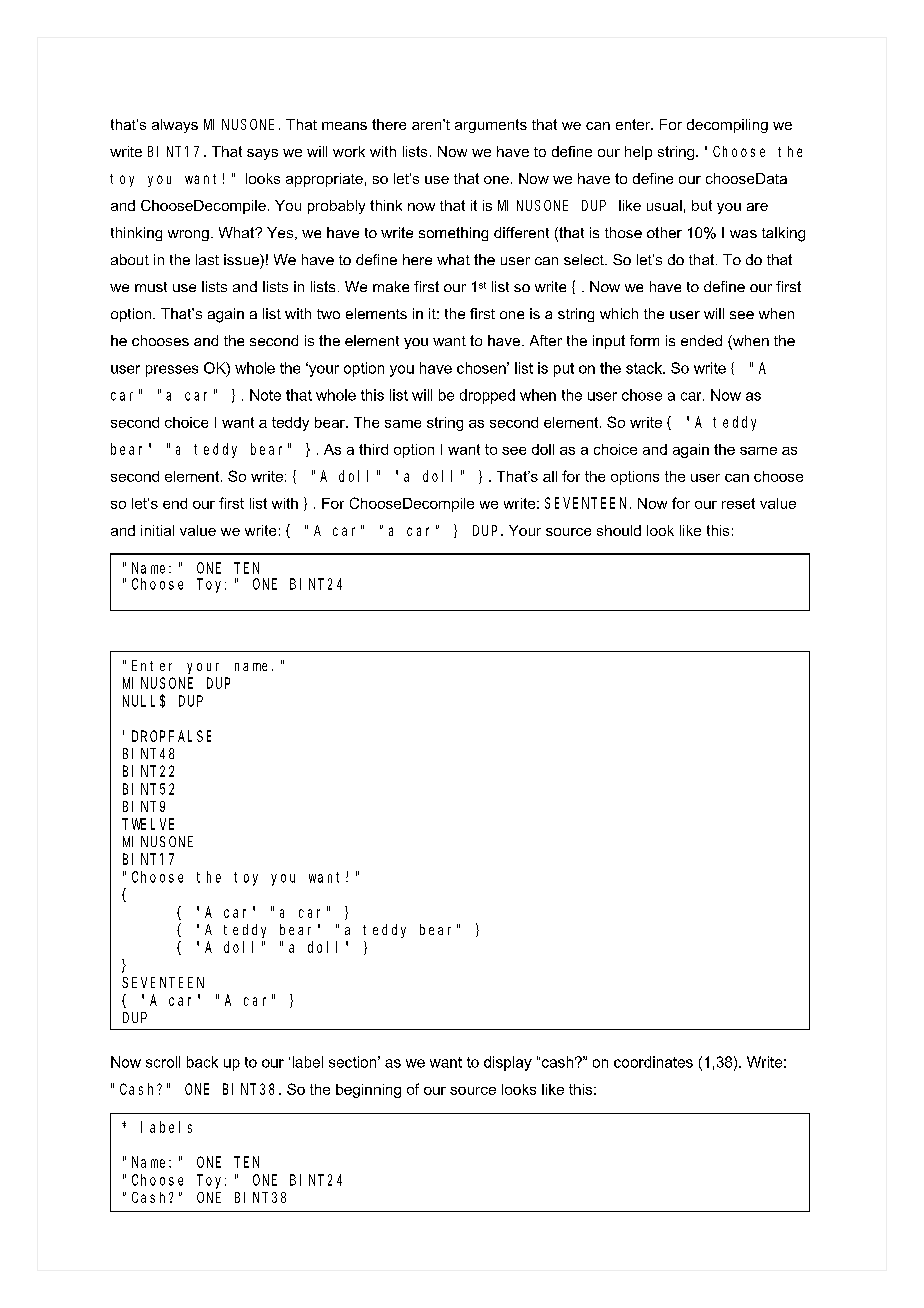 The width and height of the image is (924, 1308). Describe the element at coordinates (491, 126) in the image. I see `arguments` at that location.
